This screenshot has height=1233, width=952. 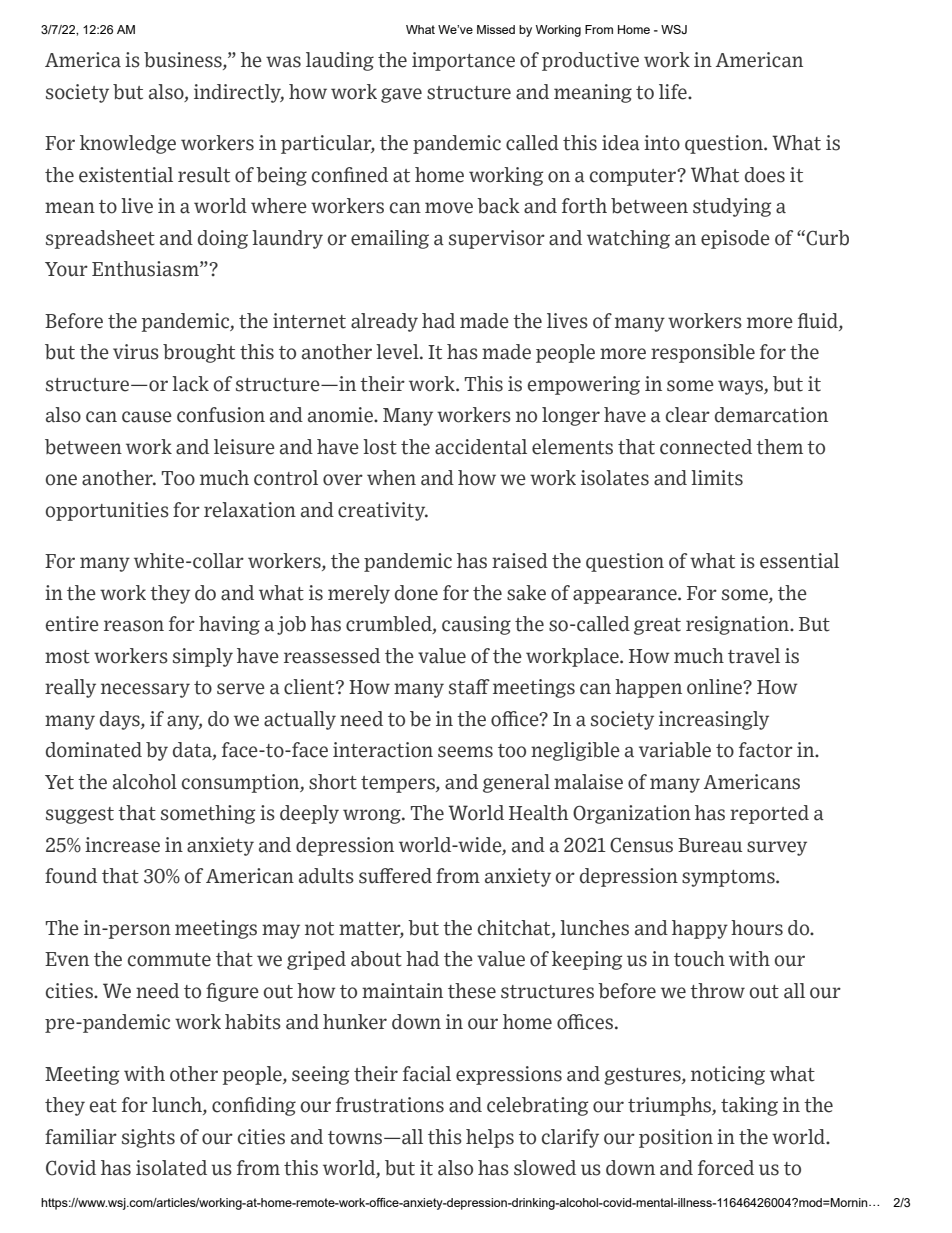 What do you see at coordinates (490, 1138) in the screenshot?
I see `helps` at bounding box center [490, 1138].
